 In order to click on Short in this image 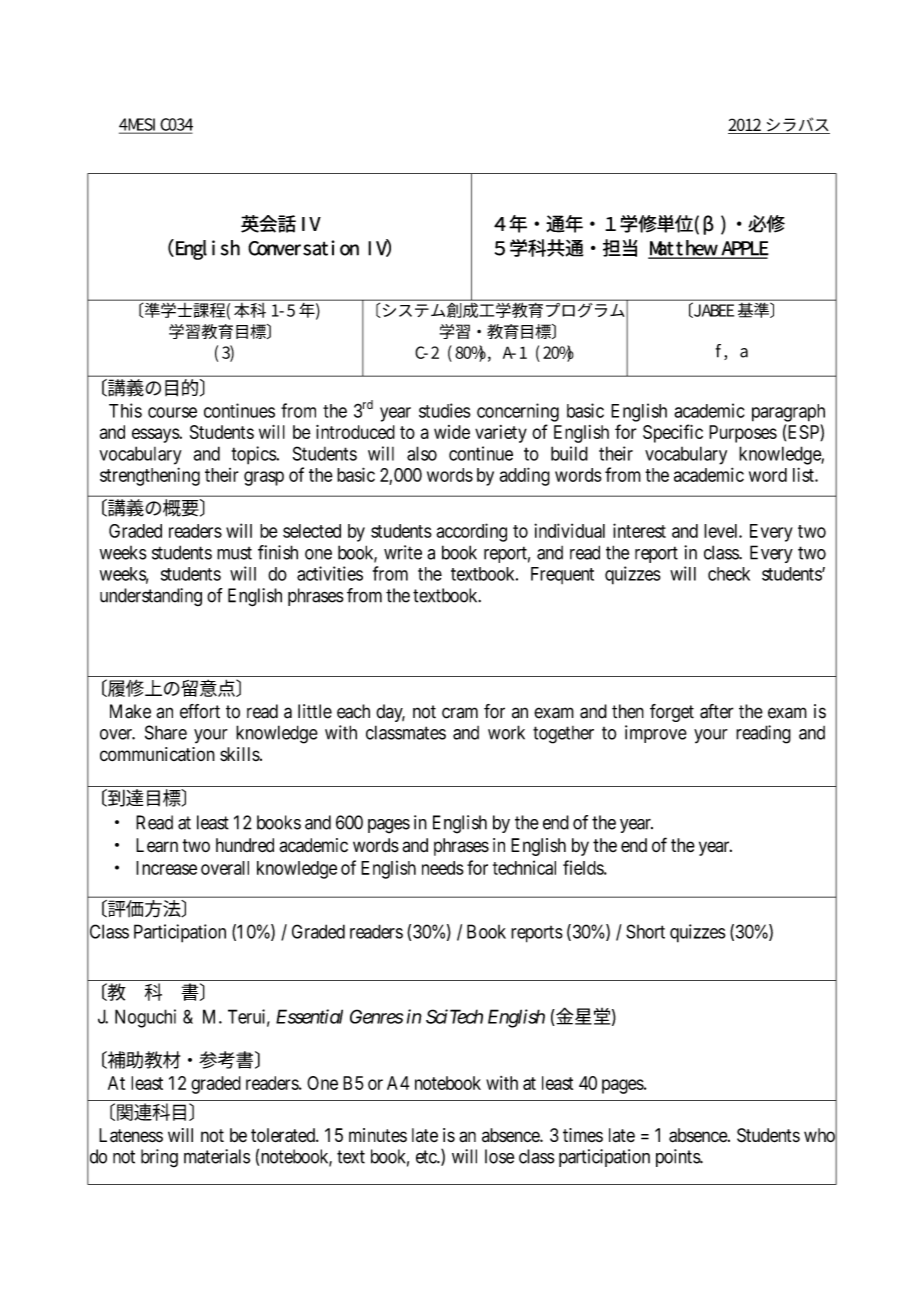, I will do `click(645, 931)`.
